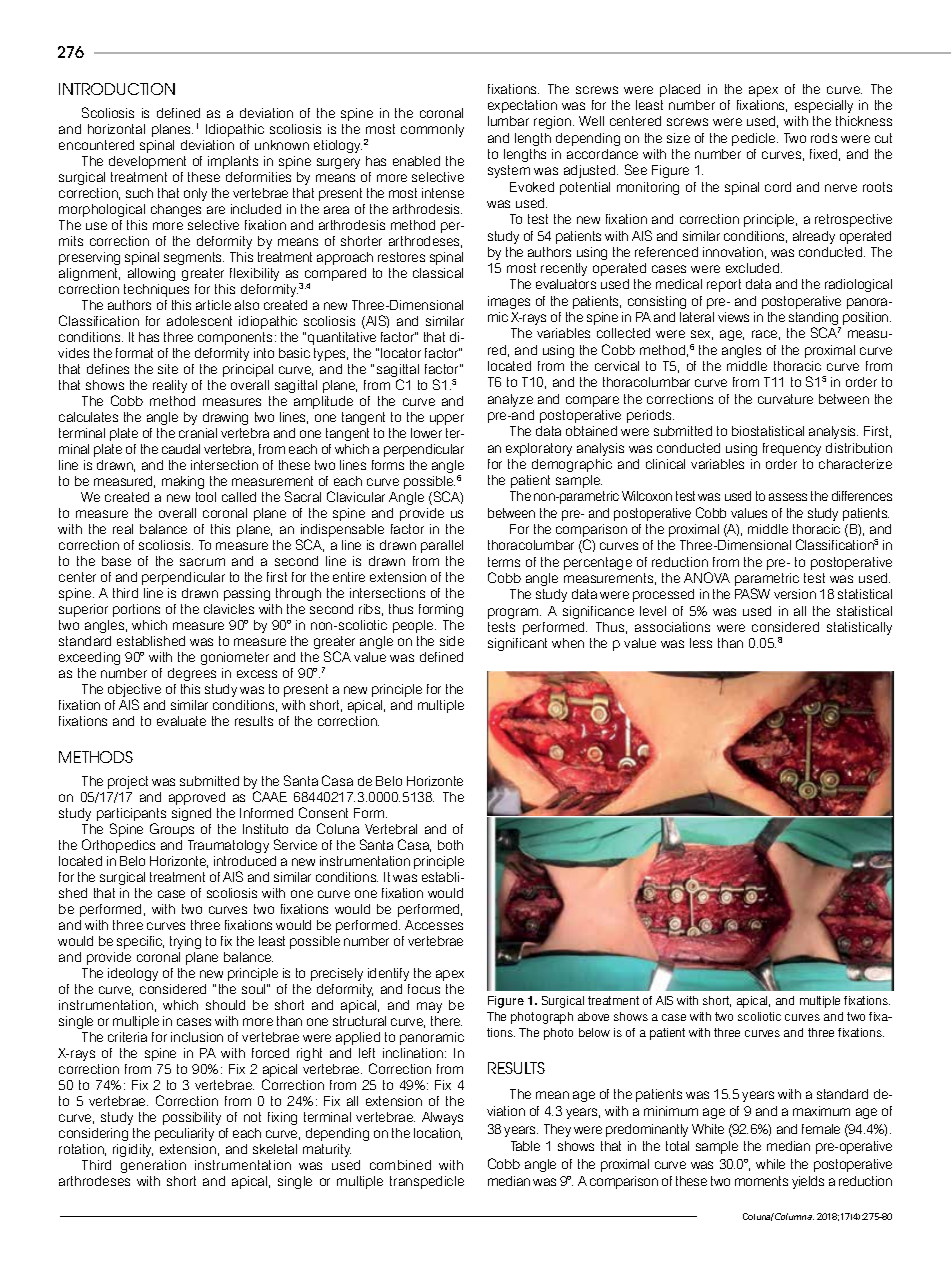 This image has height=1270, width=952. What do you see at coordinates (450, 845) in the image?
I see `both` at bounding box center [450, 845].
